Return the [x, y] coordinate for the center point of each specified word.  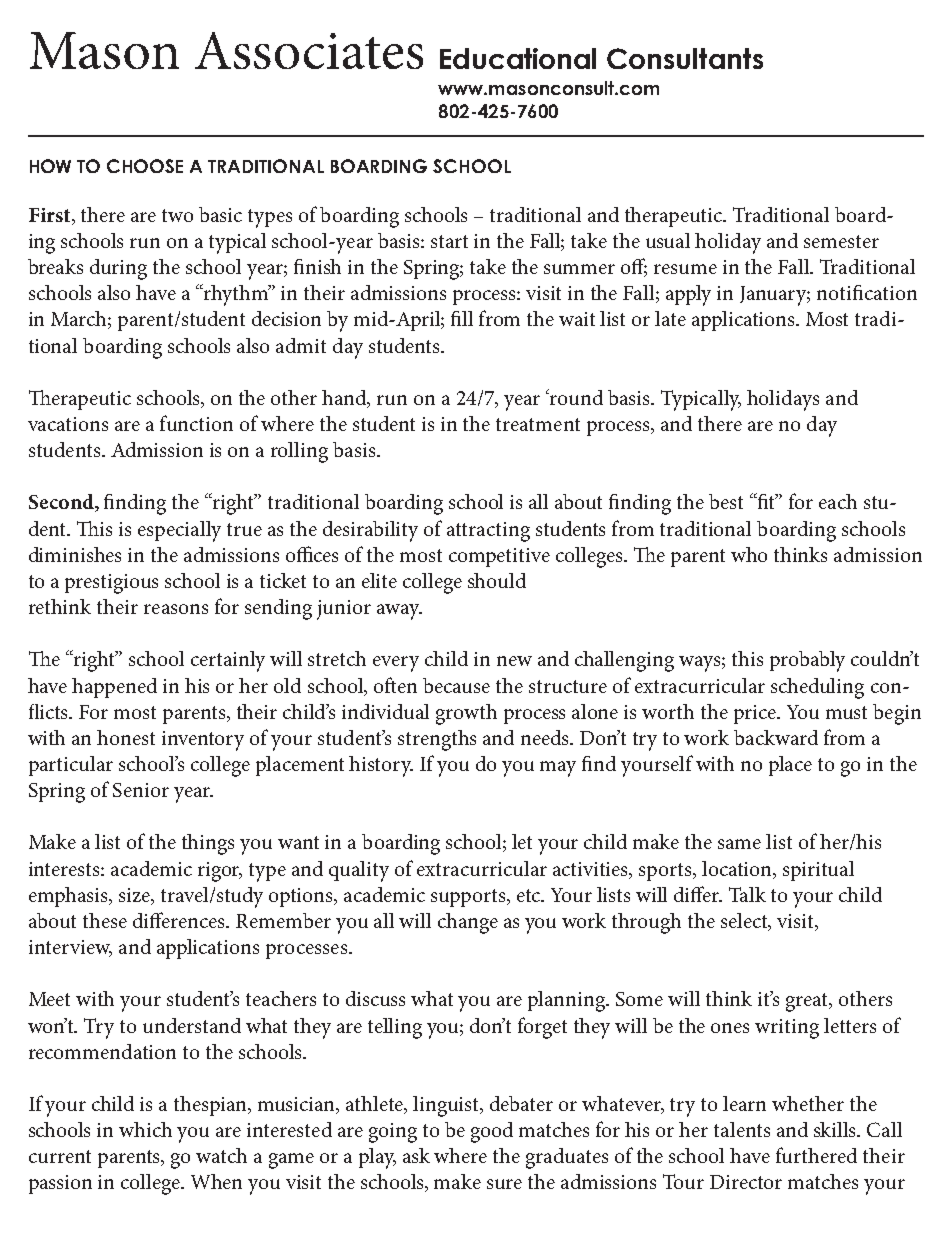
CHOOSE [145, 166]
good [492, 1132]
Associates [309, 50]
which [145, 1129]
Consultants [685, 58]
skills [836, 1129]
